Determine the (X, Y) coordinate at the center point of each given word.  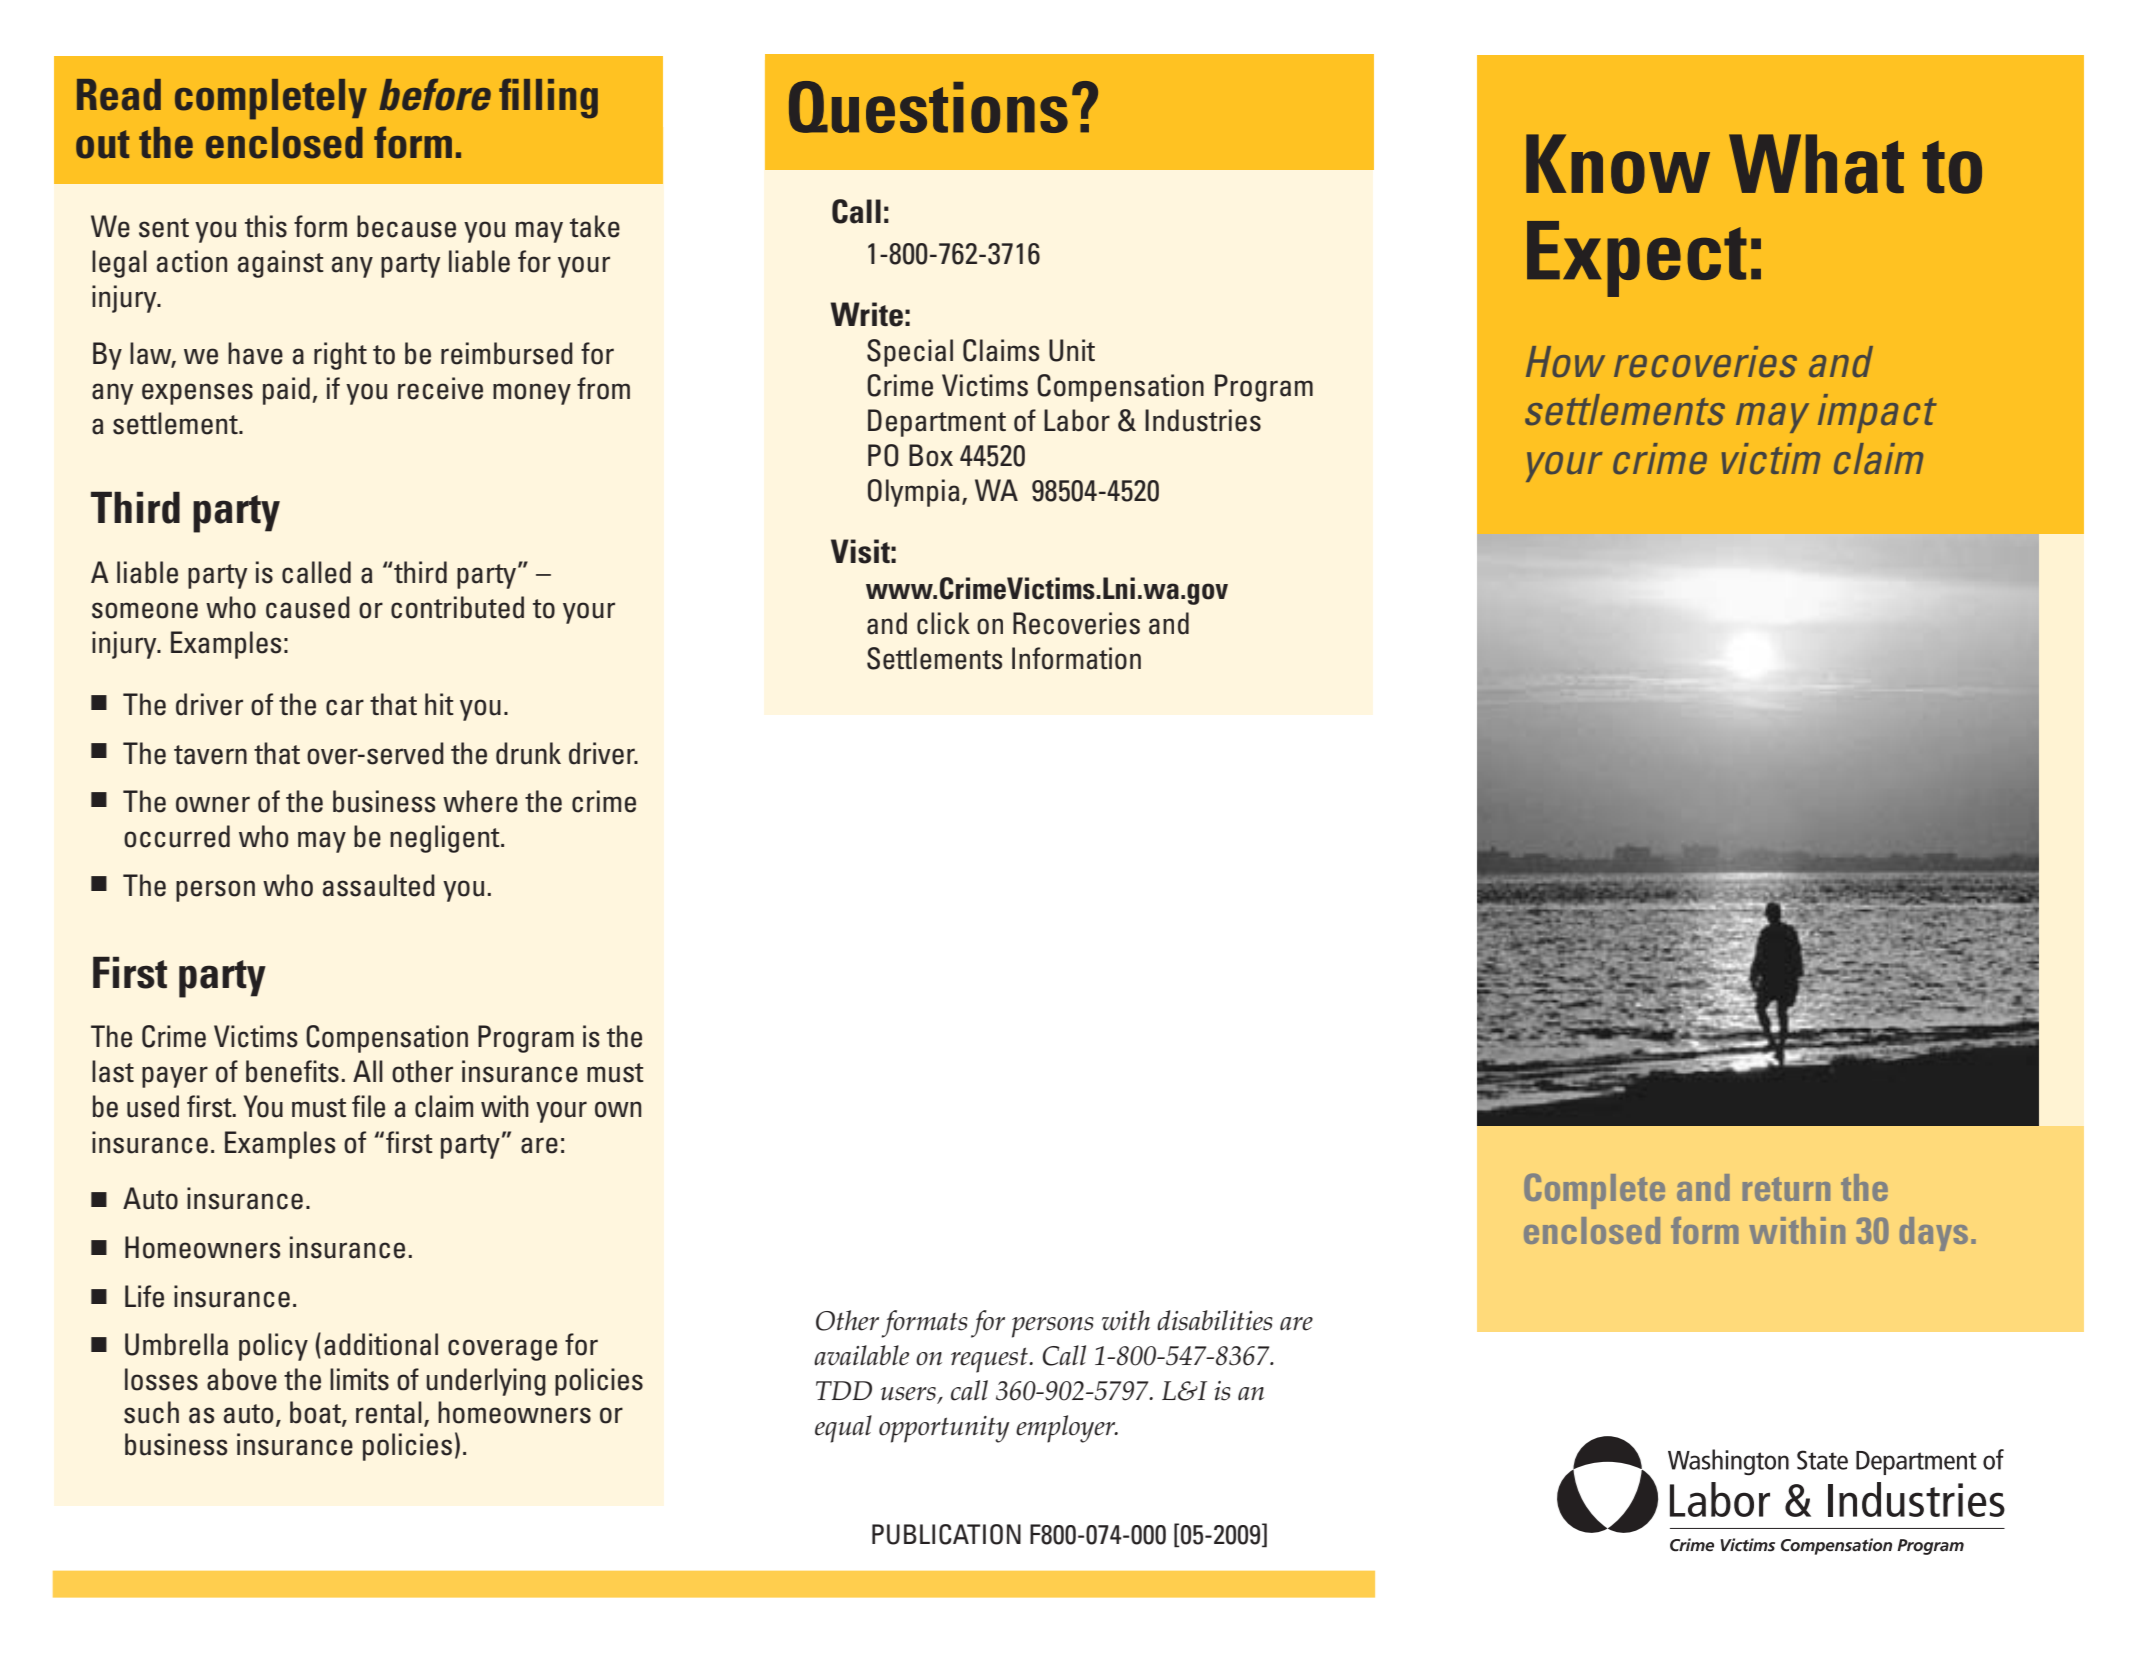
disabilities (1215, 1320)
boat (316, 1413)
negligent (446, 839)
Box (931, 455)
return (1786, 1189)
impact (1877, 413)
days (1934, 1234)
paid (286, 391)
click (943, 623)
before (435, 94)
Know (1618, 164)
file (368, 1106)
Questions (928, 107)
